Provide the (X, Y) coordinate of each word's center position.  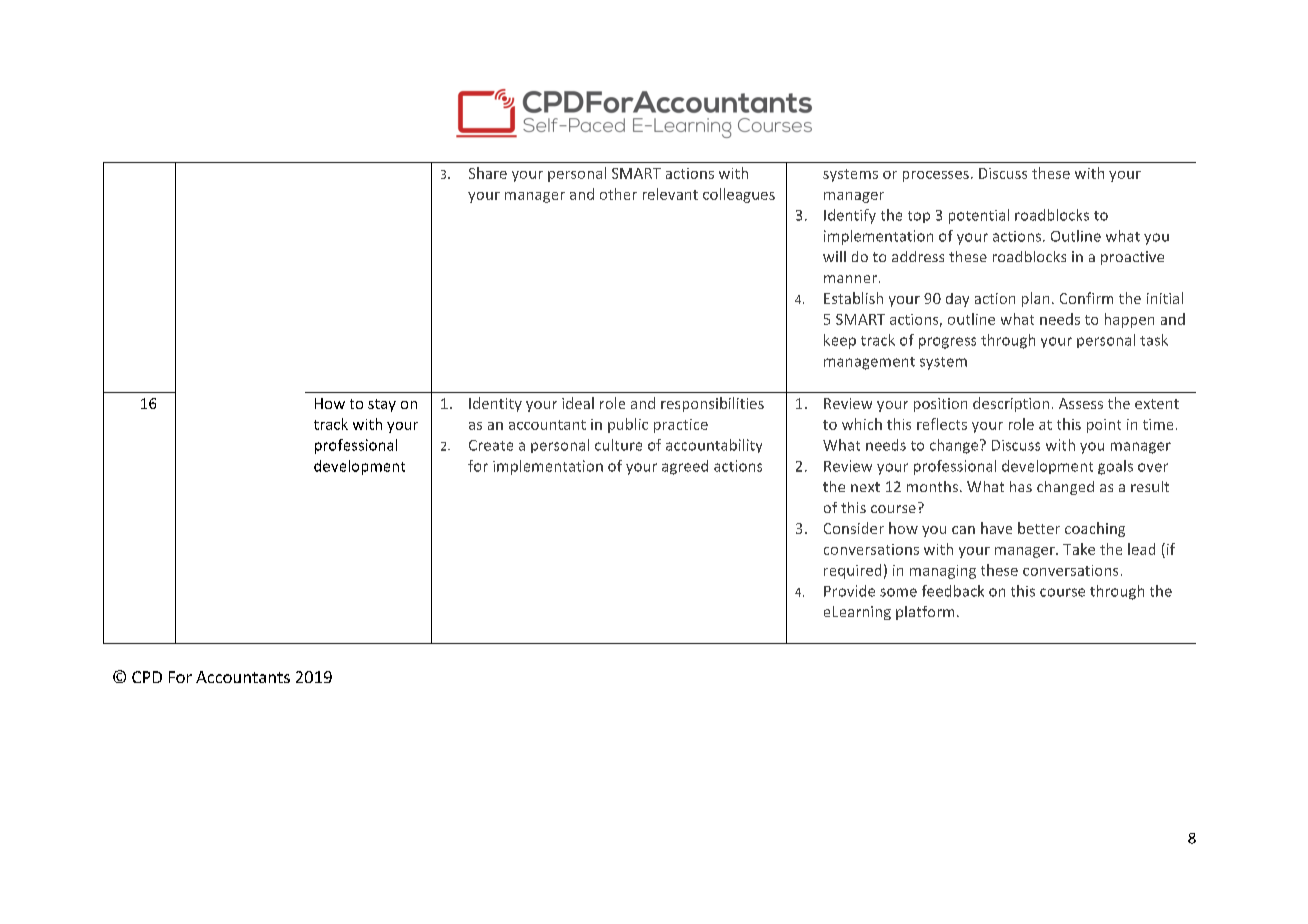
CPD (147, 677)
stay (382, 405)
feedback (953, 591)
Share (488, 173)
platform (925, 613)
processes (936, 176)
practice (681, 426)
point (1104, 426)
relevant (670, 194)
